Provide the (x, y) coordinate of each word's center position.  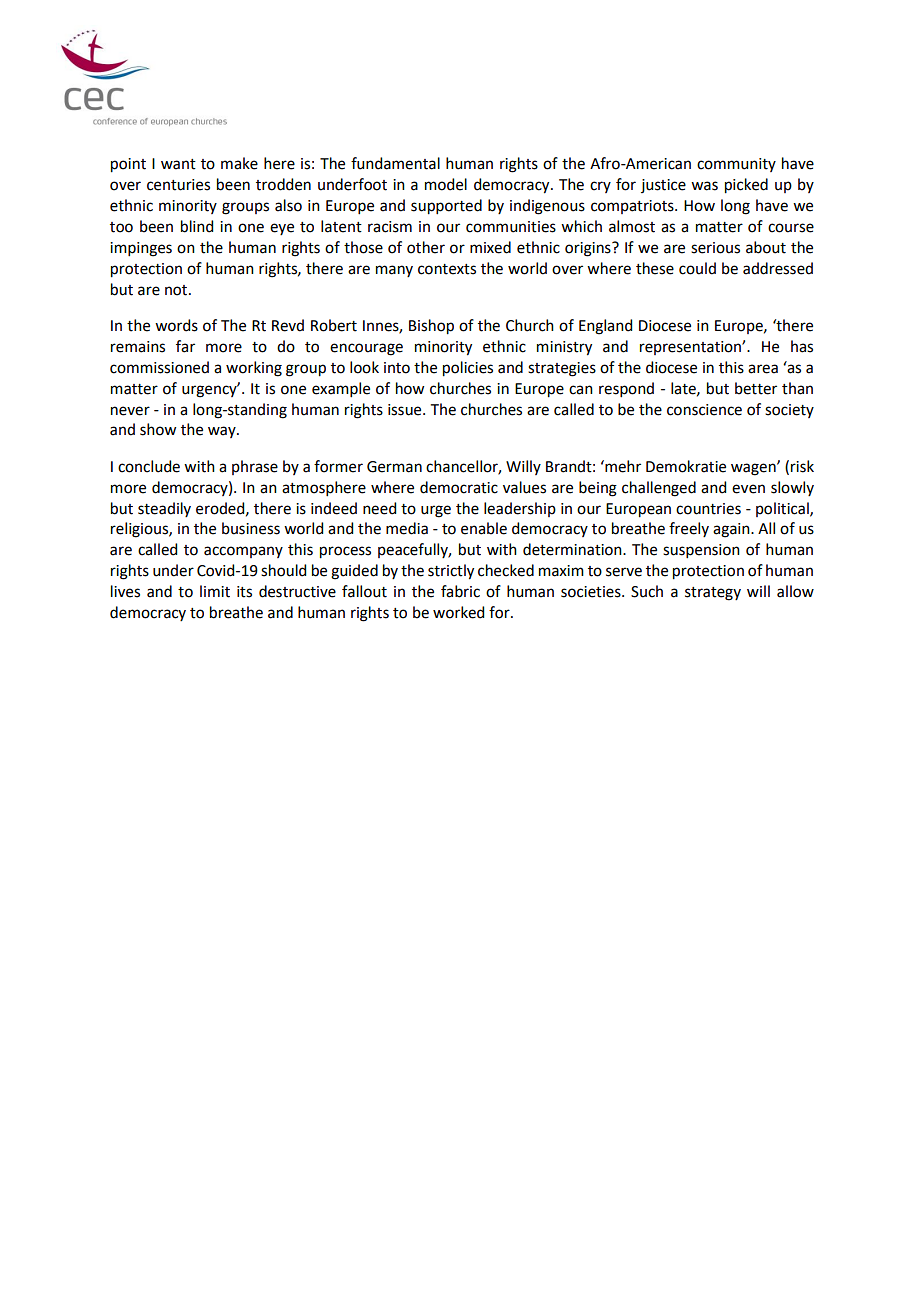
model (446, 184)
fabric (460, 591)
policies (468, 369)
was (704, 186)
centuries (178, 185)
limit (215, 591)
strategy (713, 594)
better (756, 388)
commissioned (159, 367)
